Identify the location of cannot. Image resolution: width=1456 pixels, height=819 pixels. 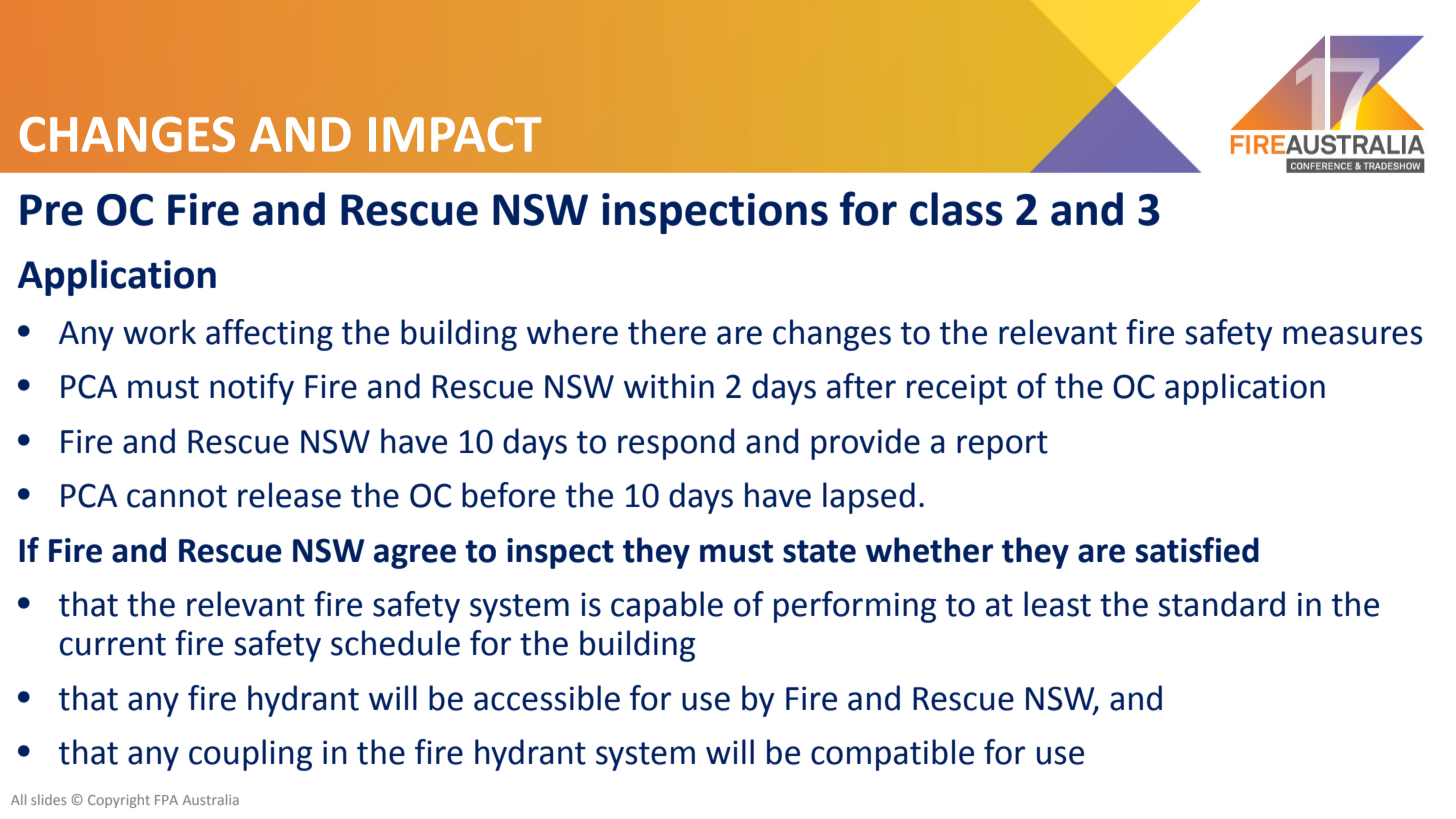
(177, 496).
